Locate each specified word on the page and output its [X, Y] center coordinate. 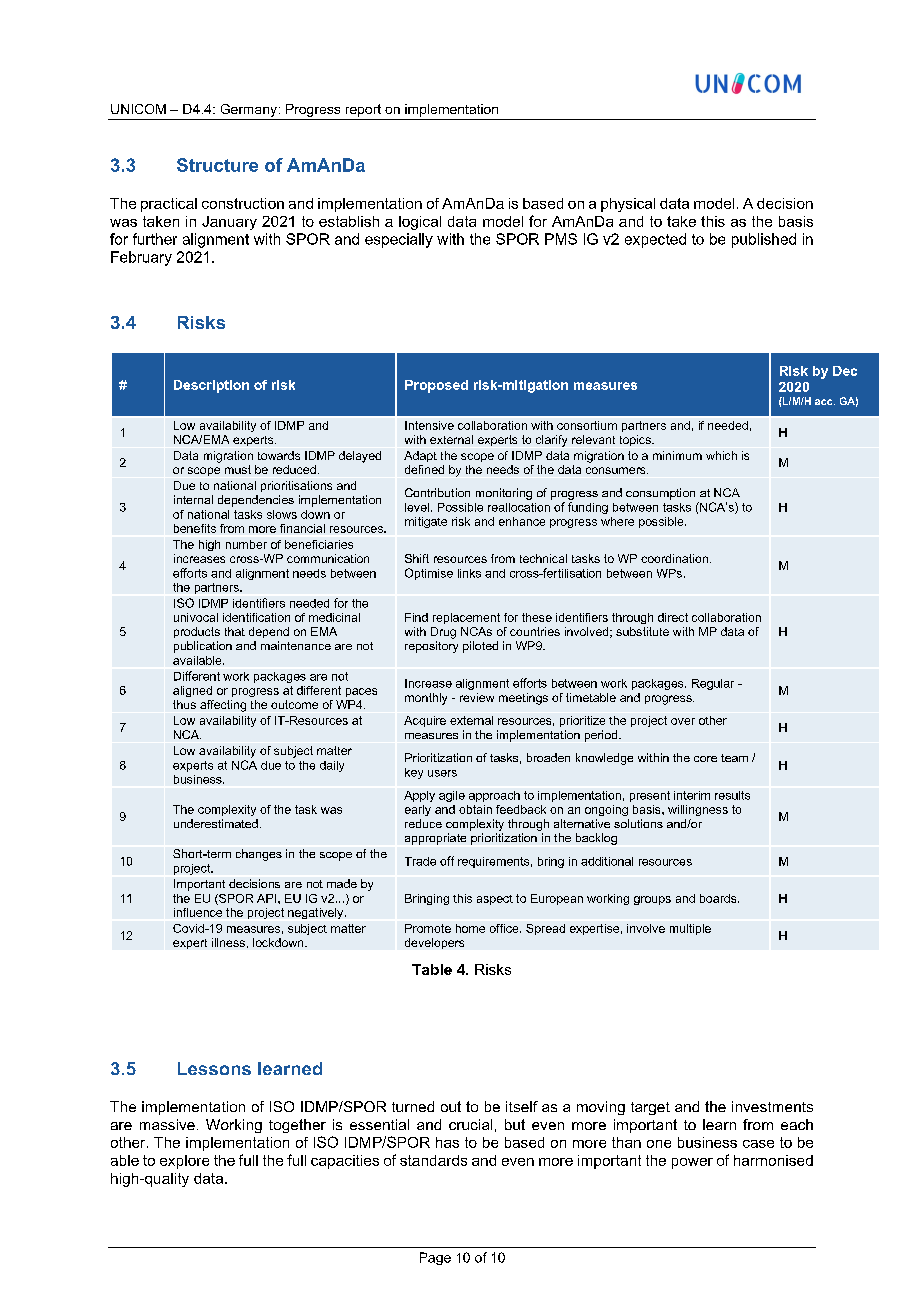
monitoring [504, 494]
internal [193, 499]
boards [719, 898]
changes [259, 855]
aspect [495, 900]
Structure [217, 165]
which [721, 455]
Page [435, 1258]
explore [184, 1162]
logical [420, 223]
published [764, 240]
